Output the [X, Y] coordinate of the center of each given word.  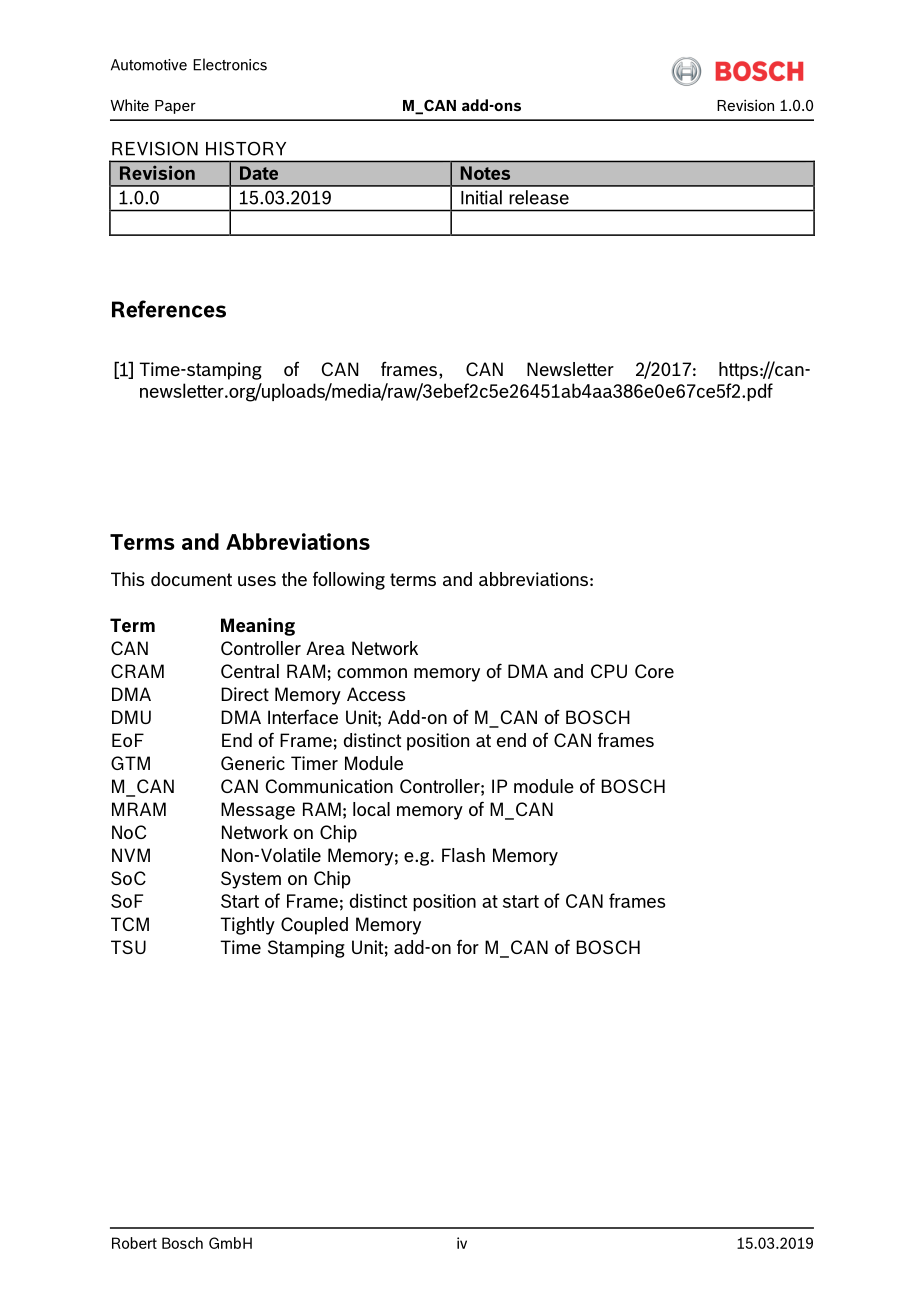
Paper [175, 107]
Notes [485, 173]
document [191, 579]
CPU [609, 671]
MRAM [139, 809]
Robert [134, 1243]
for [468, 946]
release [539, 197]
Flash [463, 855]
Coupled [314, 926]
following [349, 580]
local [371, 809]
